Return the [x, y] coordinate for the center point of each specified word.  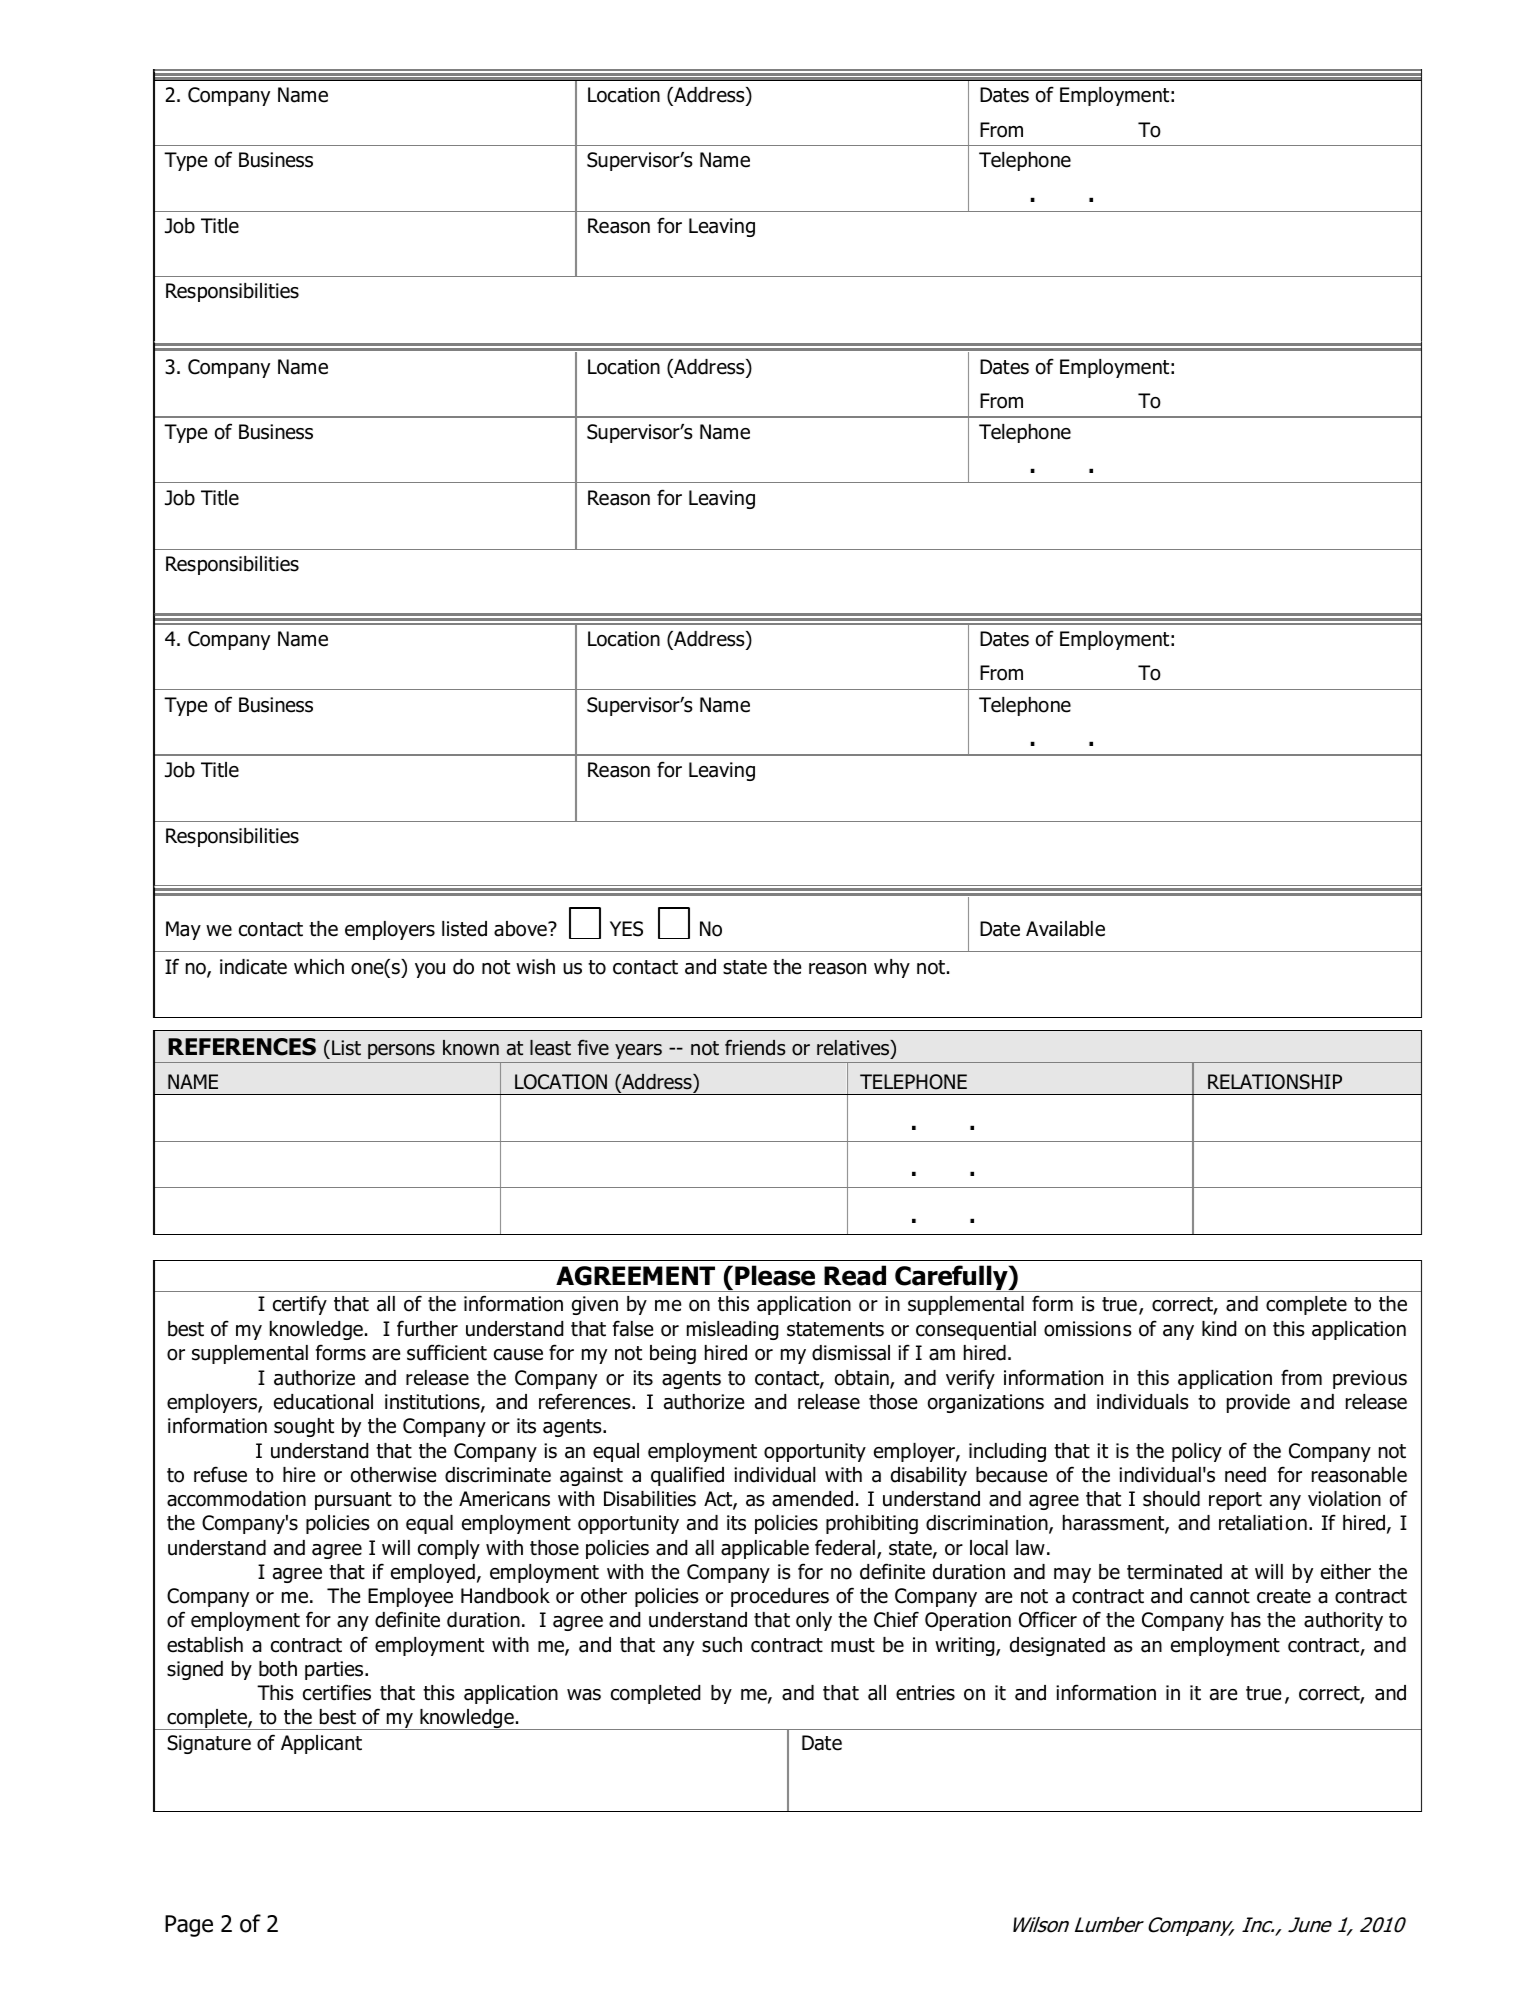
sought [304, 1427]
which [319, 967]
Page [189, 1926]
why [892, 968]
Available [1065, 929]
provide [1258, 1403]
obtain [863, 1379]
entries [925, 1693]
